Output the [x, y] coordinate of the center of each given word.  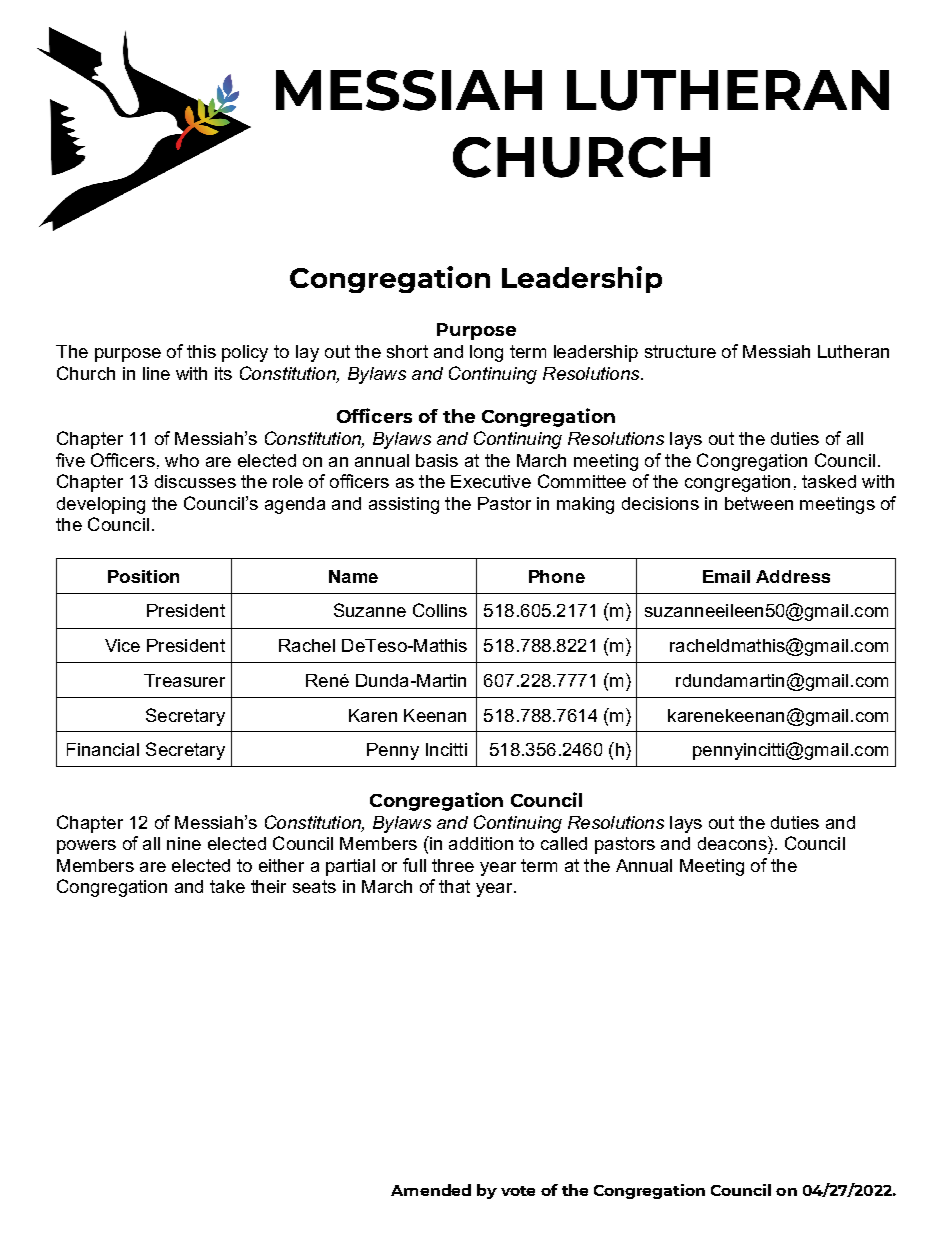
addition [481, 843]
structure [680, 351]
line [156, 373]
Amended [431, 1190]
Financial [103, 749]
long [486, 353]
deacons [733, 843]
